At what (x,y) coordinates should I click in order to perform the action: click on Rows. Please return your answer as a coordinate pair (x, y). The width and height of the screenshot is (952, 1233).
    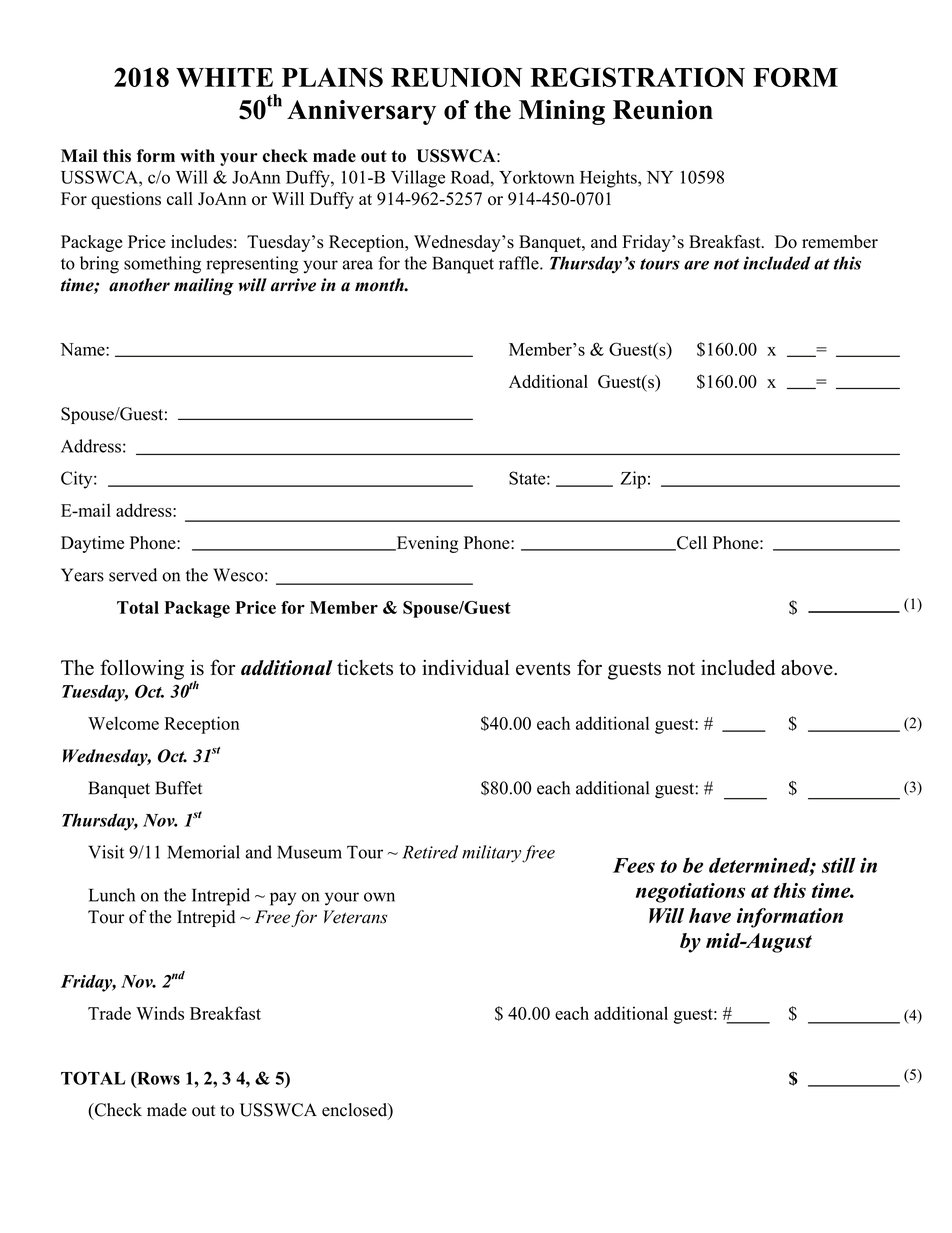
    Looking at the image, I should click on (157, 1079).
